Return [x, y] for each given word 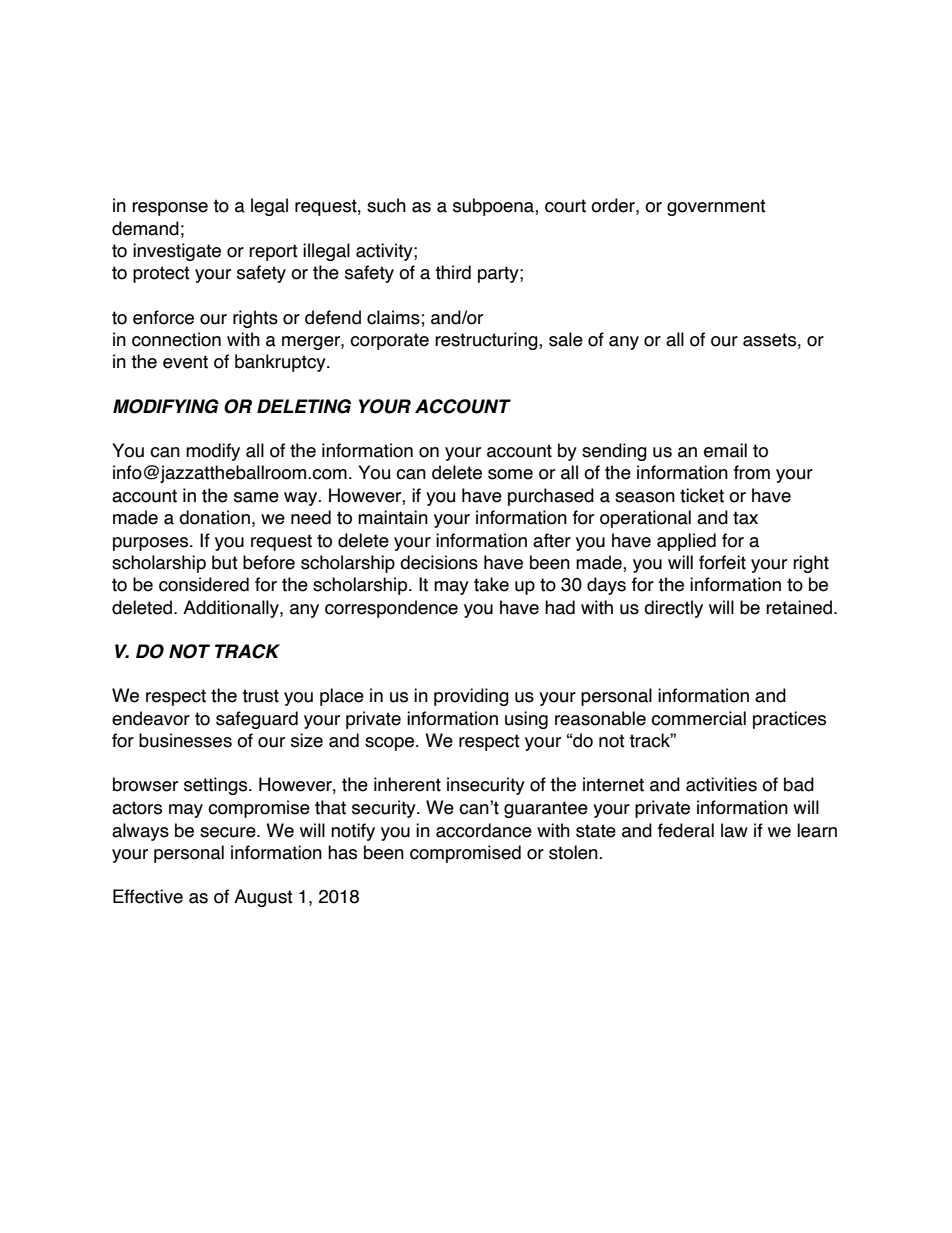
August [263, 898]
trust [260, 696]
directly [673, 609]
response [170, 209]
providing [471, 697]
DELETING [304, 406]
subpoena [494, 207]
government [716, 207]
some [510, 474]
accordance [484, 830]
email [725, 450]
